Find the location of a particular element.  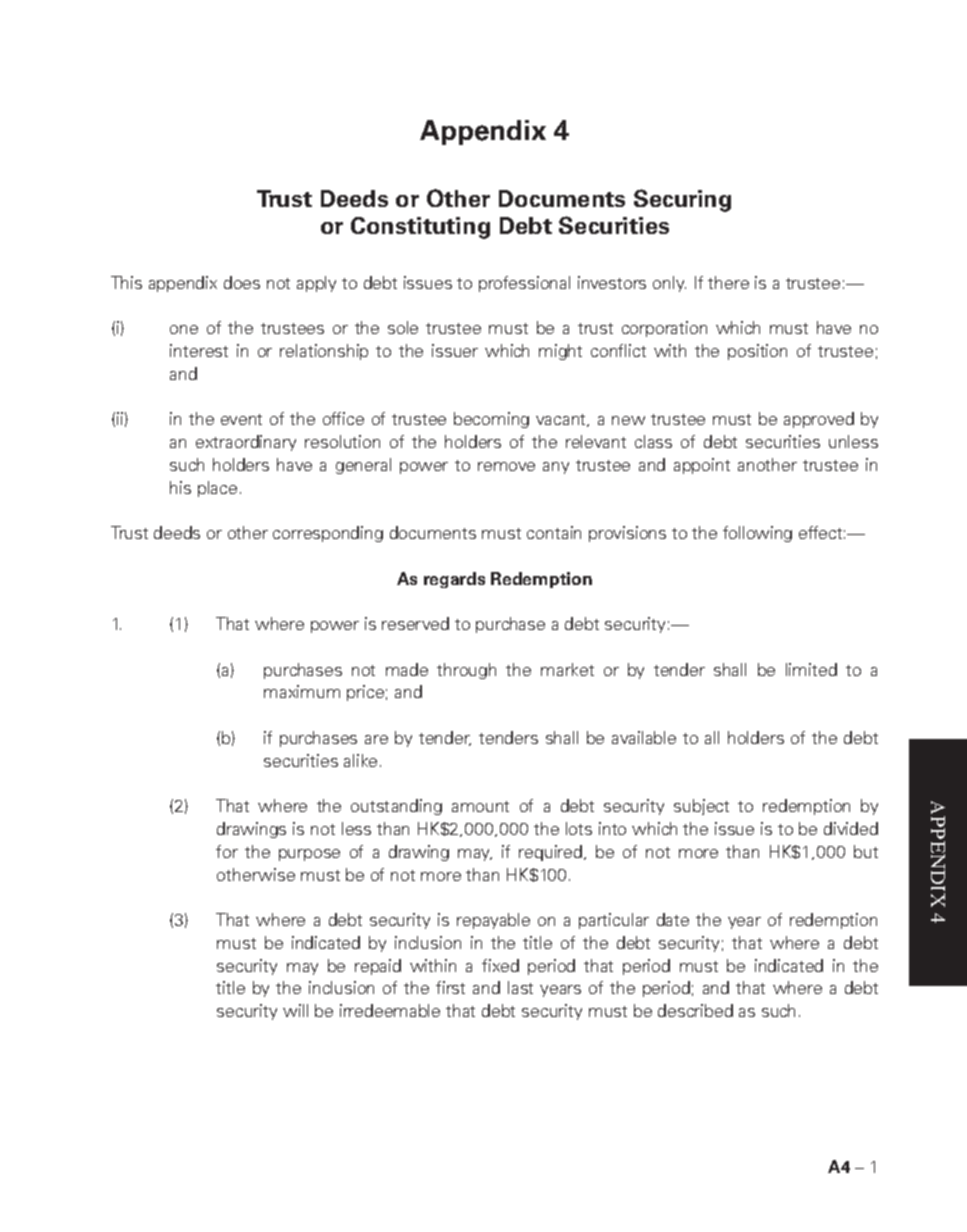

regards is located at coordinates (454, 580).
